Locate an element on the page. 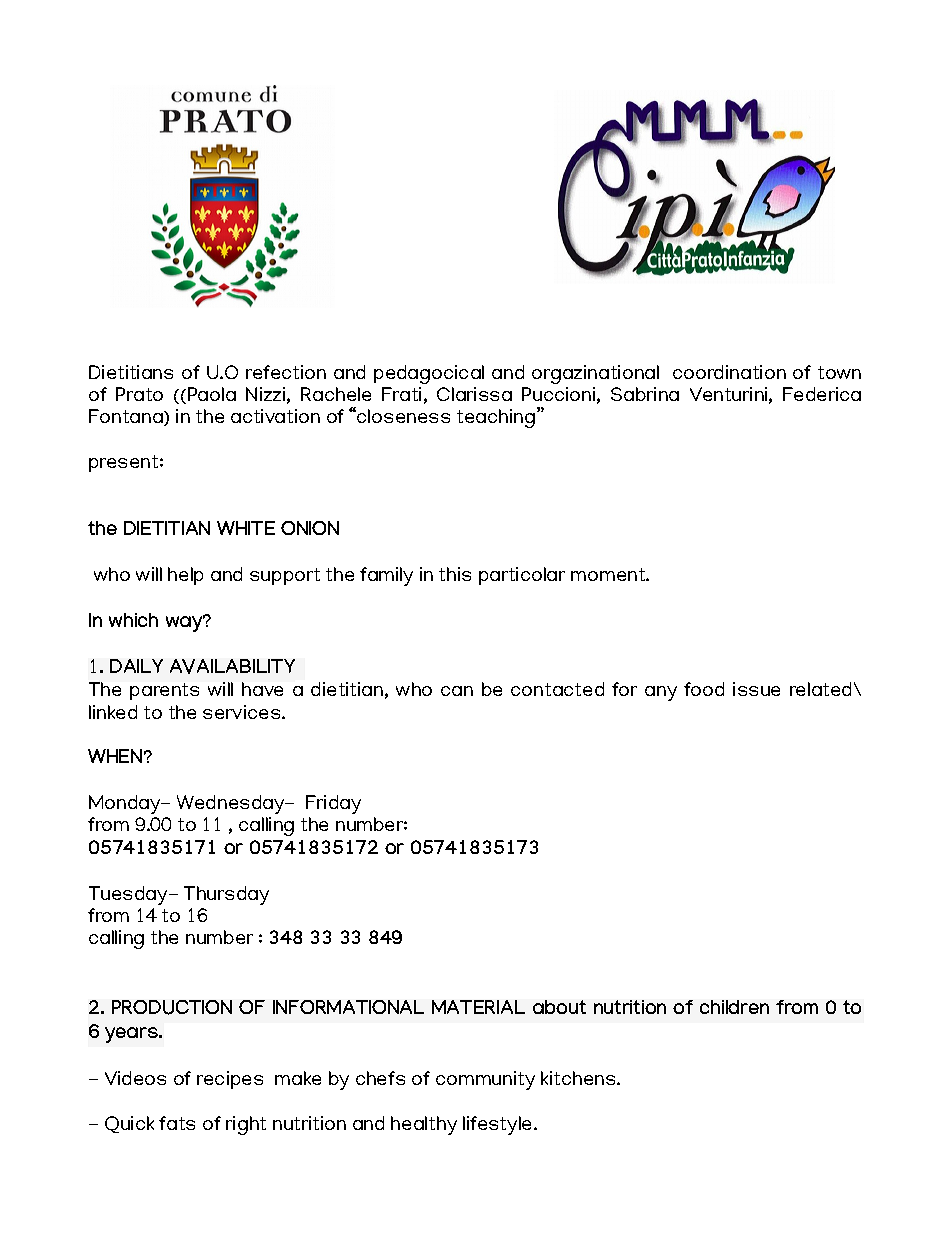 This image has width=952, height=1233. services is located at coordinates (243, 712).
